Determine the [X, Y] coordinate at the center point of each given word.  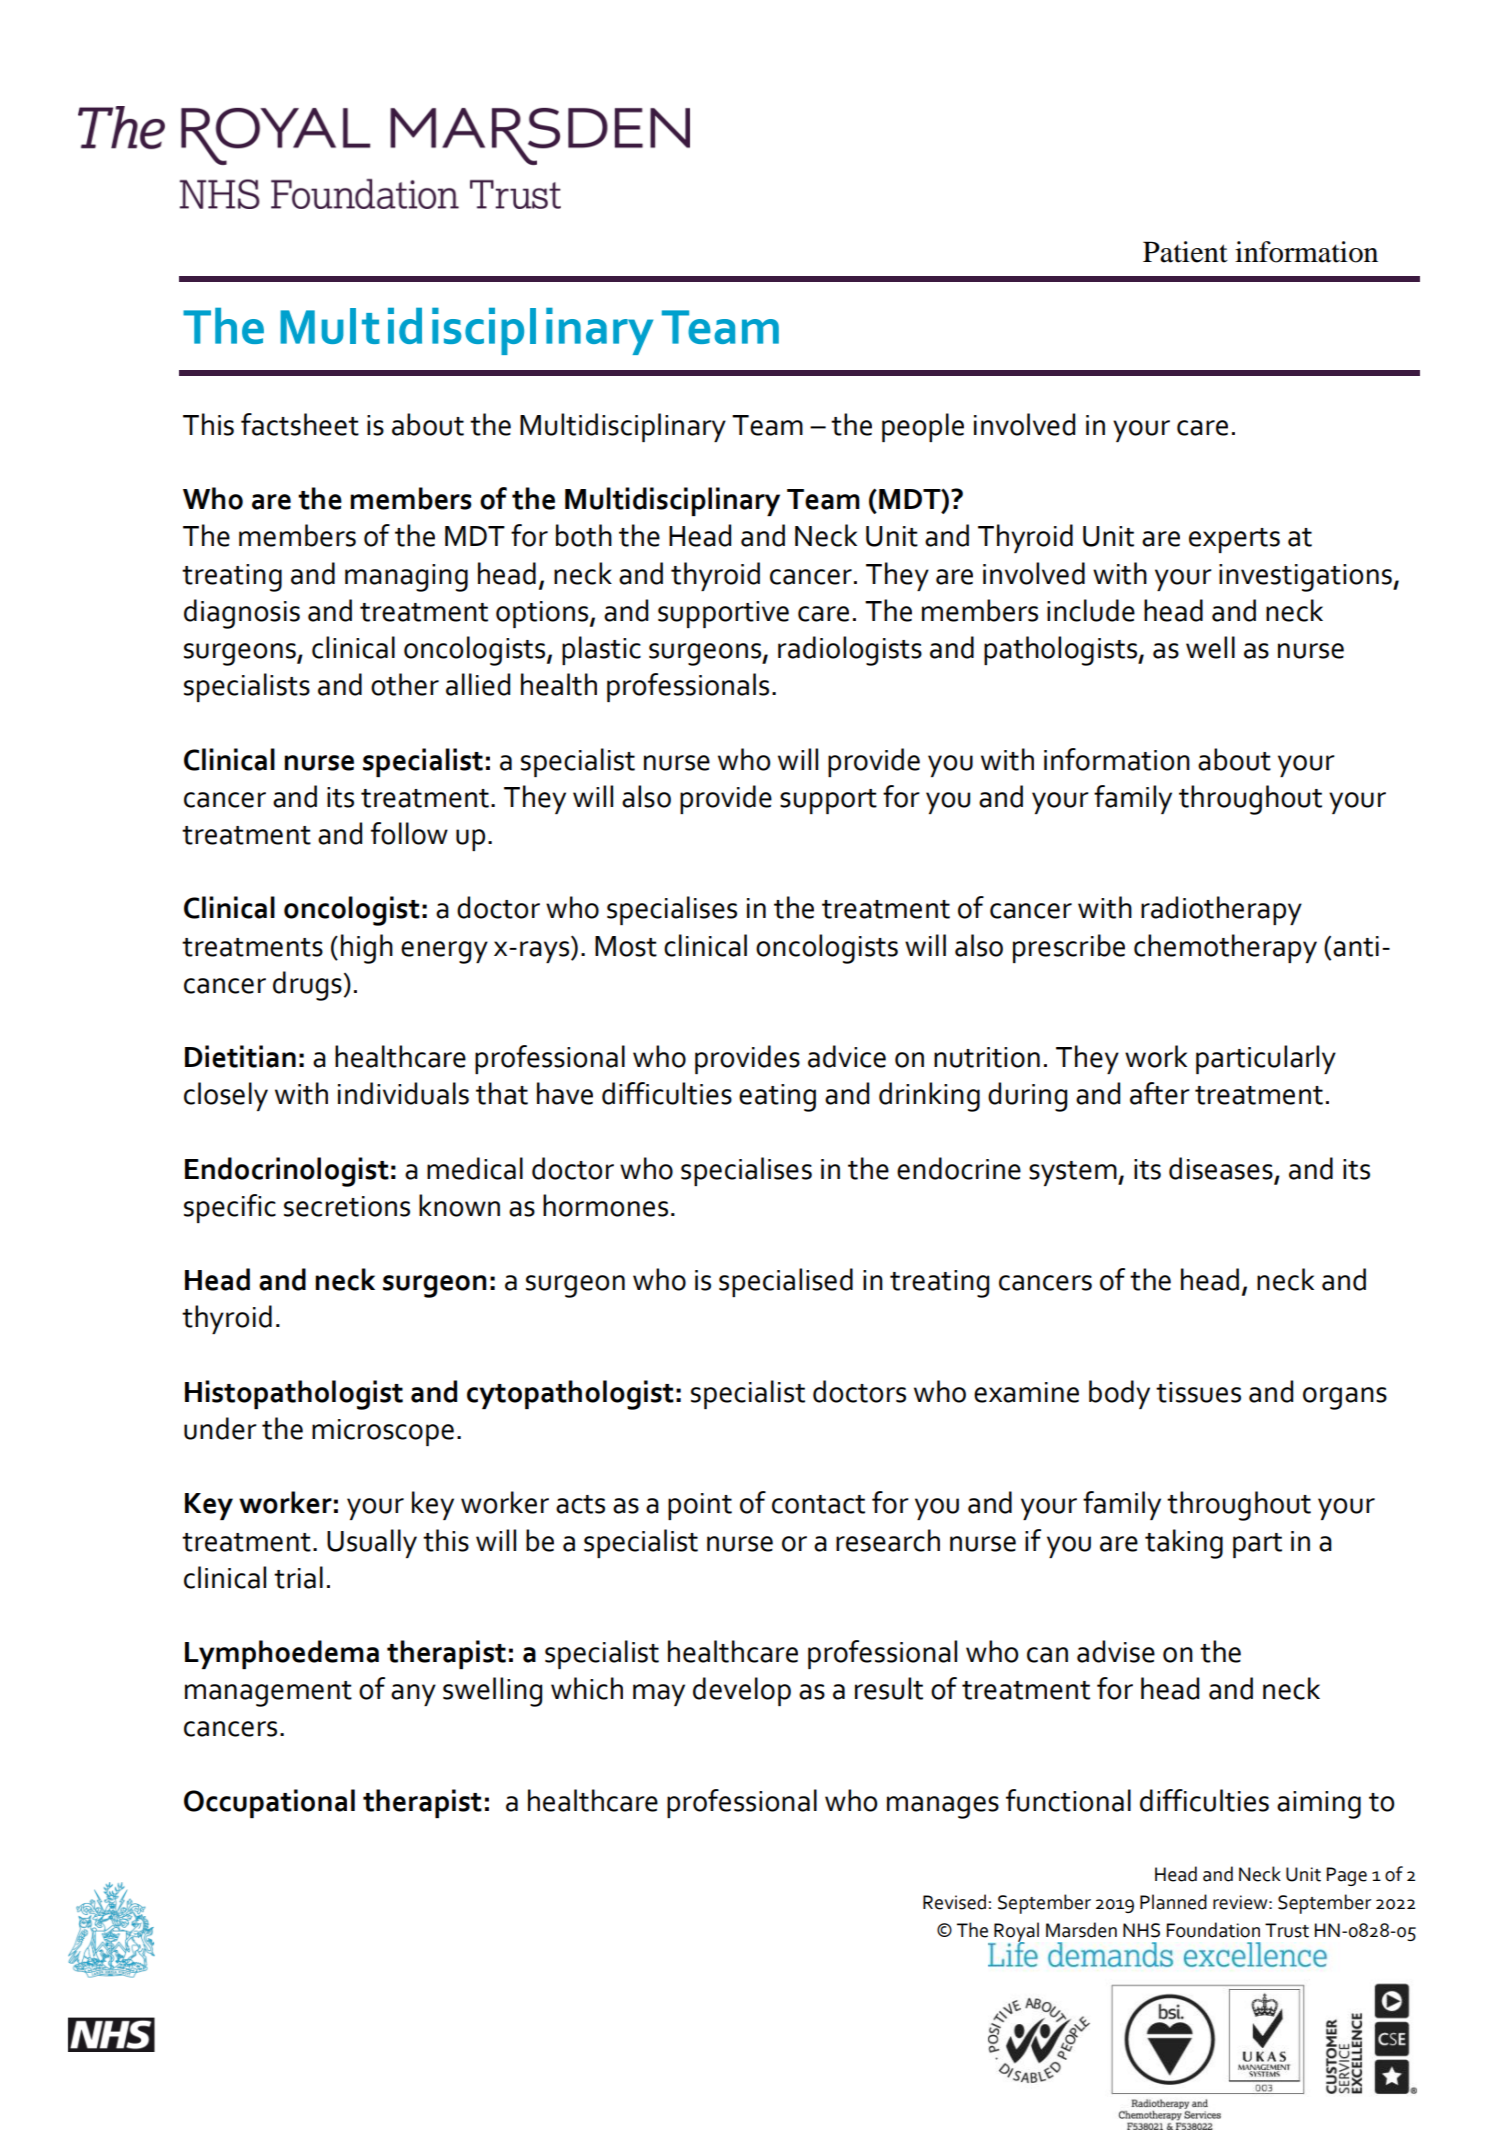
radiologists [850, 651]
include [1091, 610]
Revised [954, 1902]
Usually [372, 1543]
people [923, 427]
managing [406, 578]
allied [478, 684]
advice [847, 1056]
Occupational [269, 1803]
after [1160, 1093]
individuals [403, 1093]
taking [1184, 1544]
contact [818, 1504]
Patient [1185, 252]
